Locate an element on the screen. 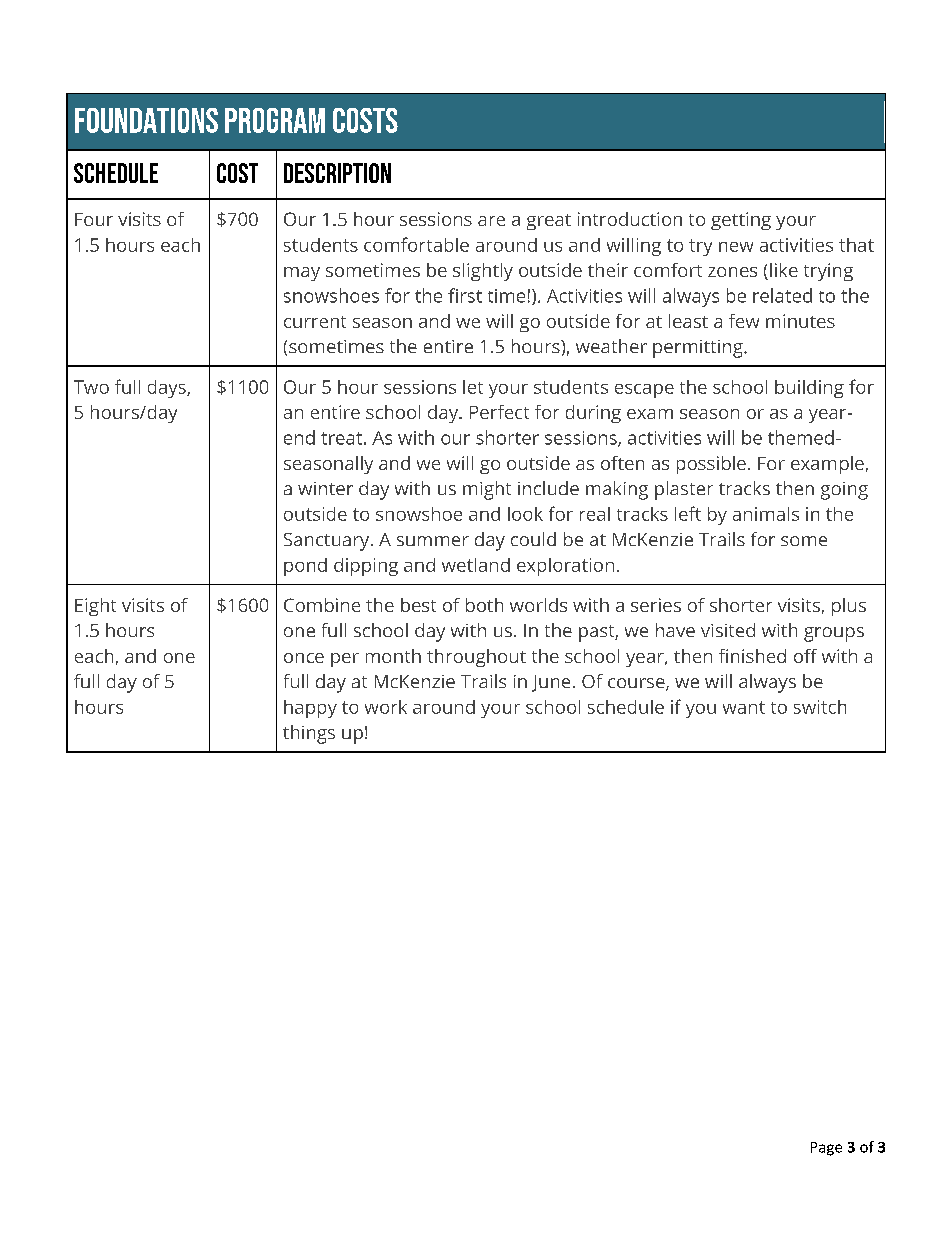  Foundations is located at coordinates (146, 120).
